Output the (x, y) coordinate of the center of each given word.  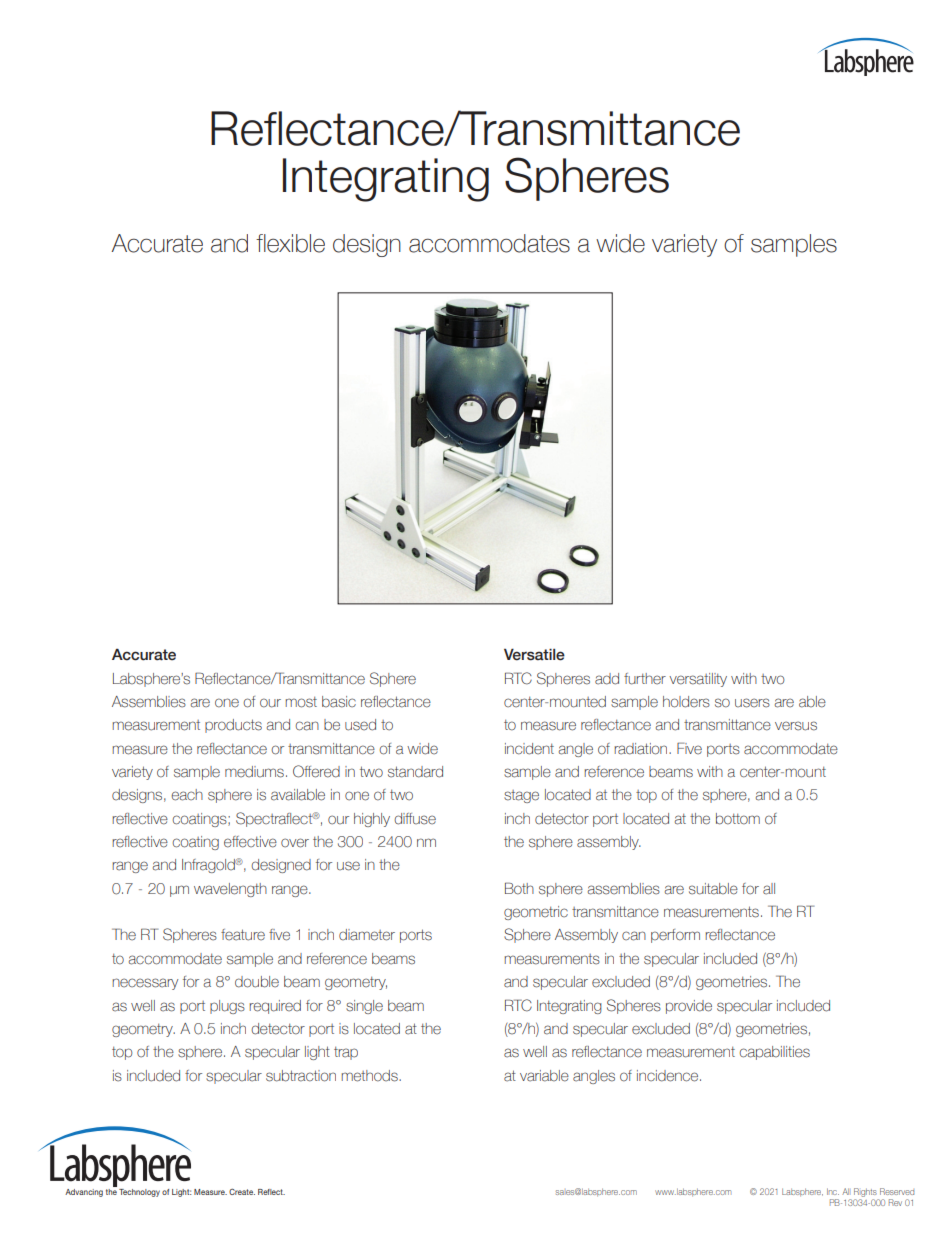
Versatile (534, 654)
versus (796, 726)
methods (371, 1076)
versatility (698, 680)
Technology (139, 1193)
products (233, 726)
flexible (290, 243)
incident (529, 749)
